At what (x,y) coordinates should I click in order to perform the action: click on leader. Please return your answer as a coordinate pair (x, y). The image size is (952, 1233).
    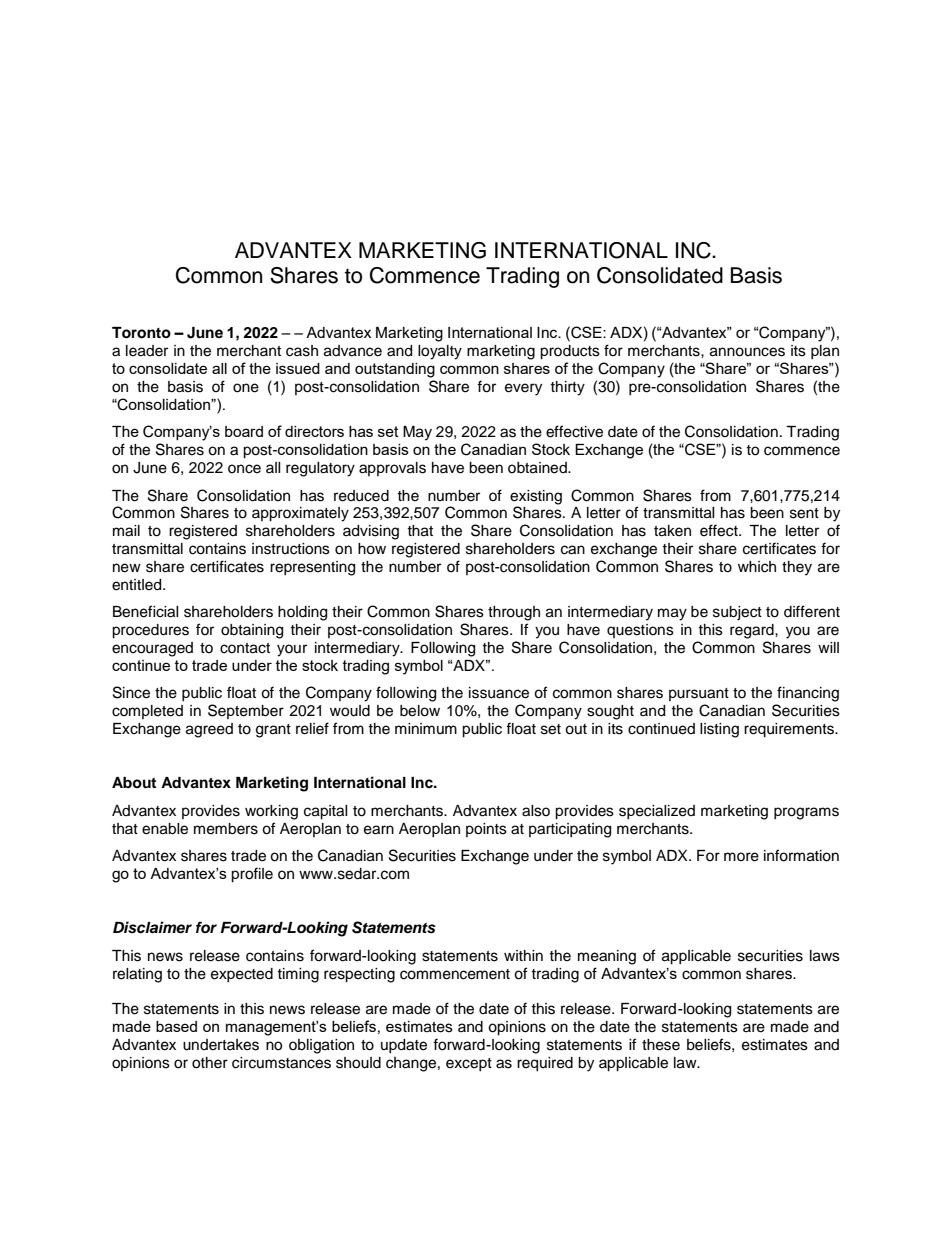
    Looking at the image, I should click on (147, 351).
